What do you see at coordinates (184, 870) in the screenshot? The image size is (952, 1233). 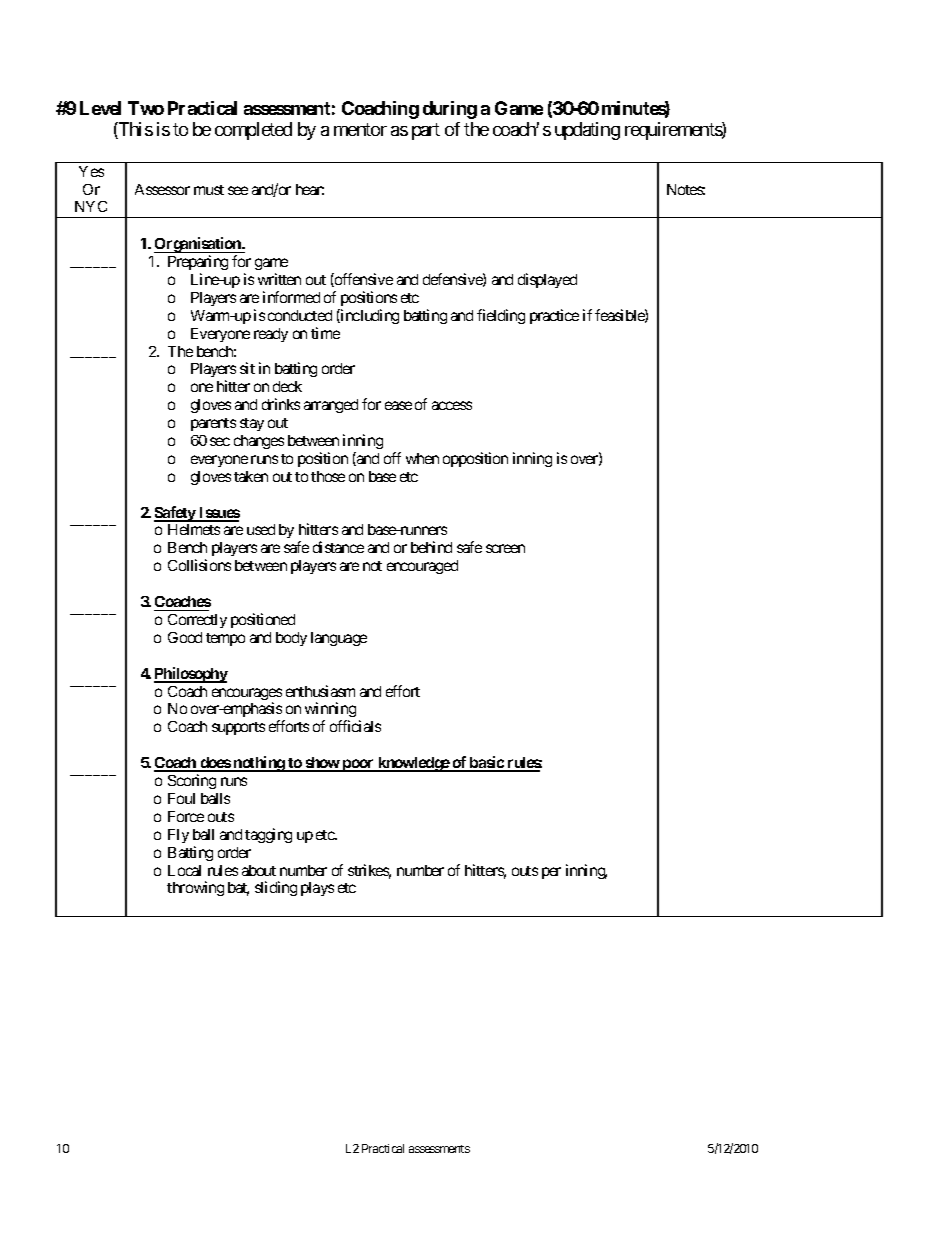 I see `Local` at bounding box center [184, 870].
